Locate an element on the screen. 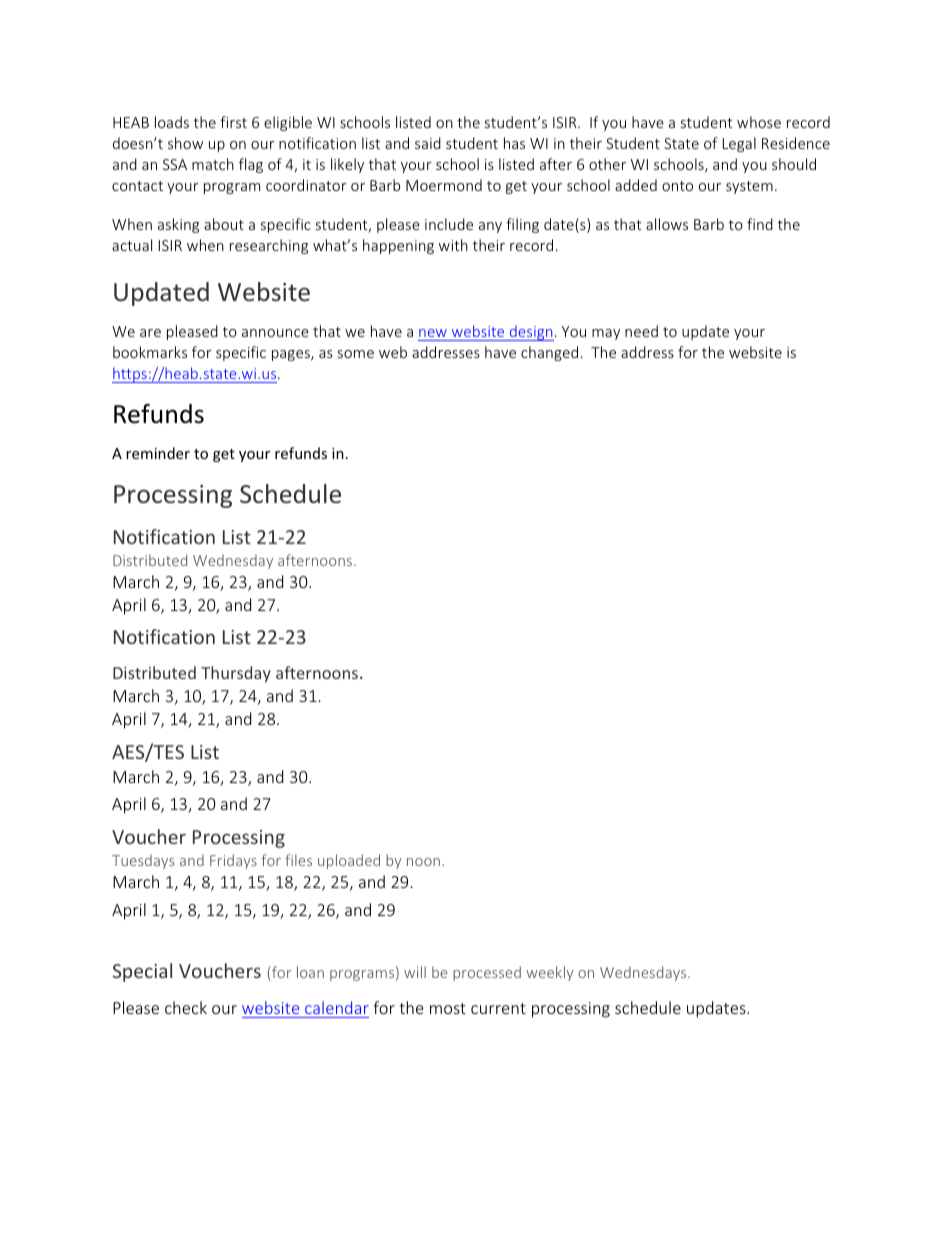 The image size is (952, 1233). processed is located at coordinates (487, 973).
